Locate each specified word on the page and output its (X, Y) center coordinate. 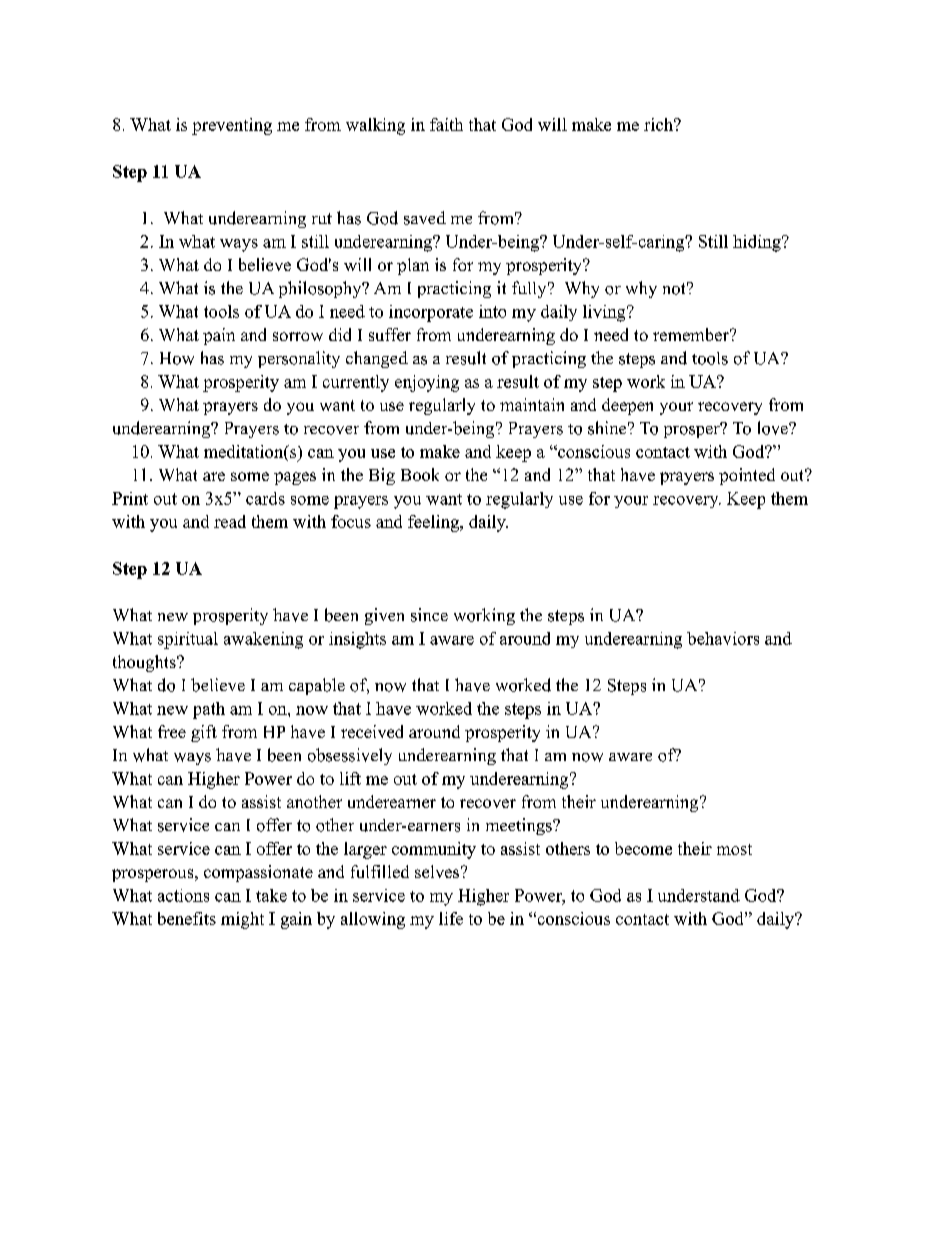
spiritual (188, 640)
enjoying (427, 383)
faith (446, 124)
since (429, 615)
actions (183, 895)
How (177, 358)
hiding (758, 243)
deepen (627, 406)
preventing (232, 126)
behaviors (723, 638)
